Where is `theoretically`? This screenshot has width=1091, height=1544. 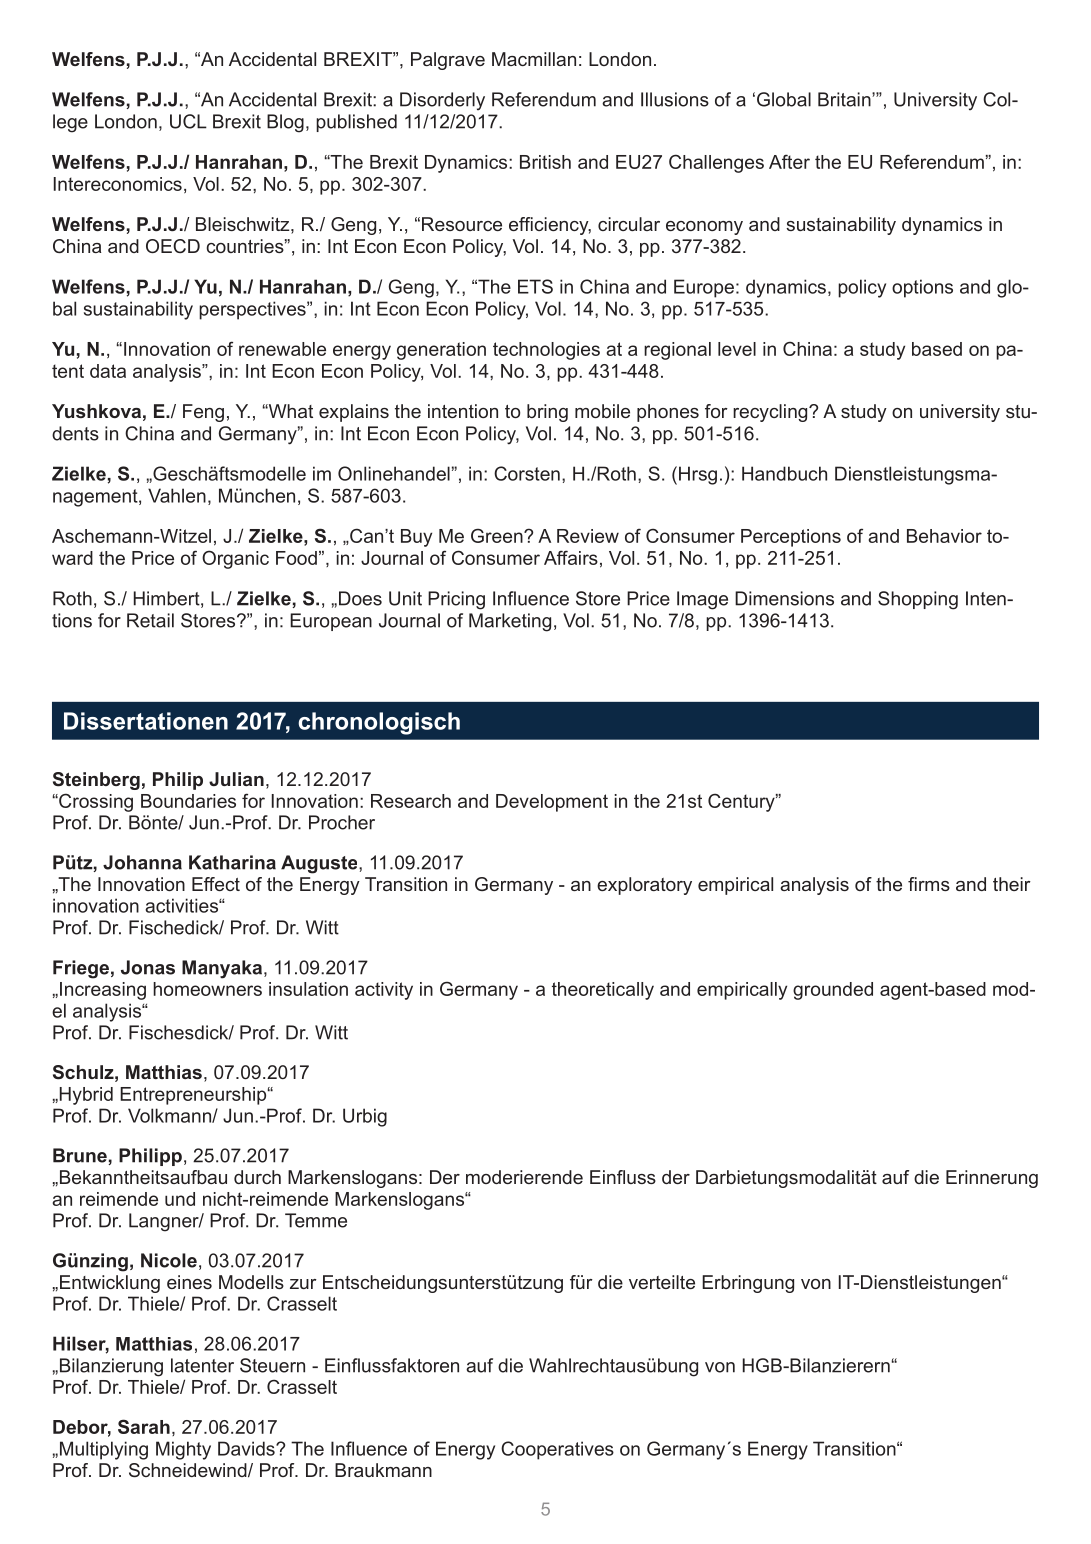 theoretically is located at coordinates (603, 991).
